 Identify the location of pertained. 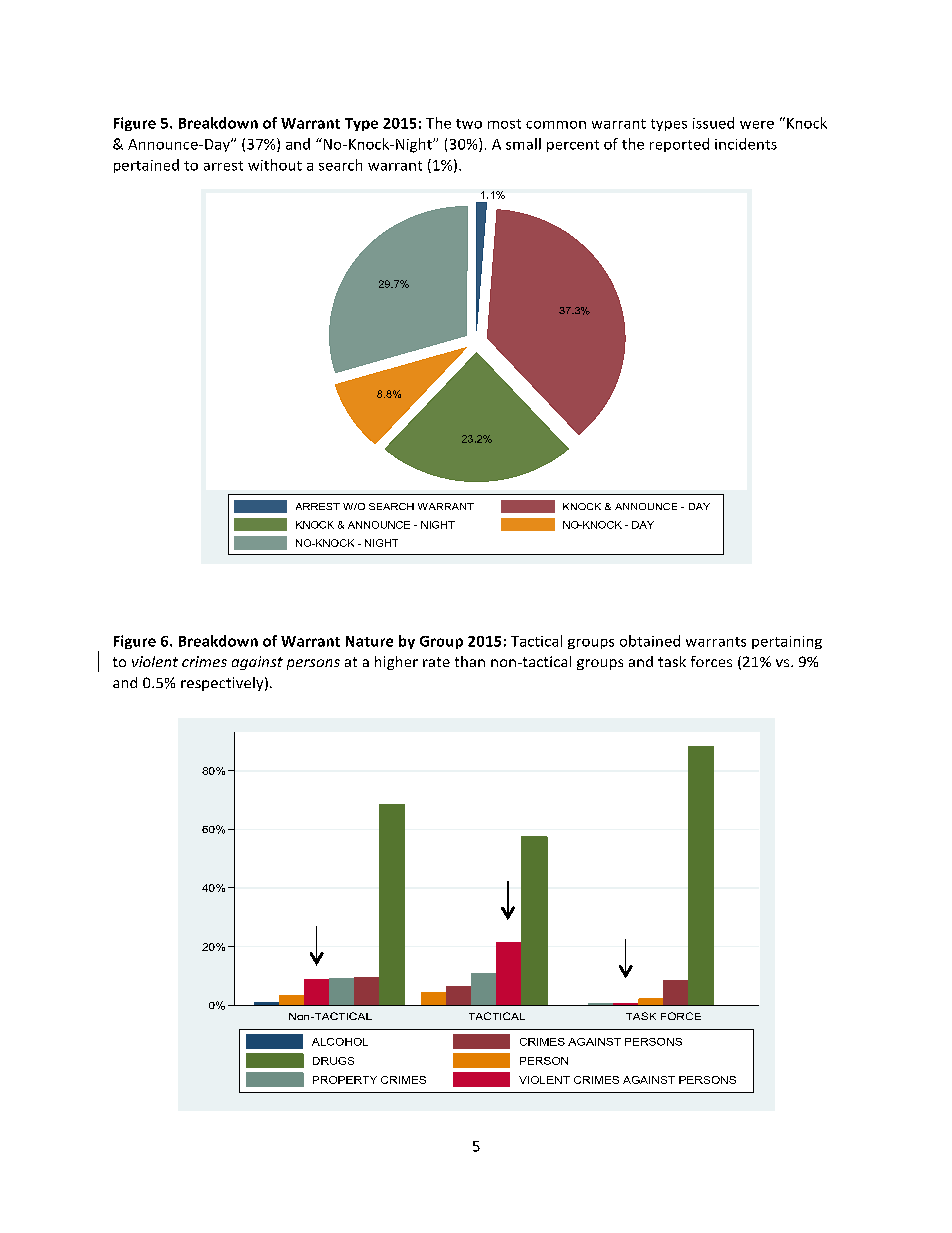
(146, 166).
